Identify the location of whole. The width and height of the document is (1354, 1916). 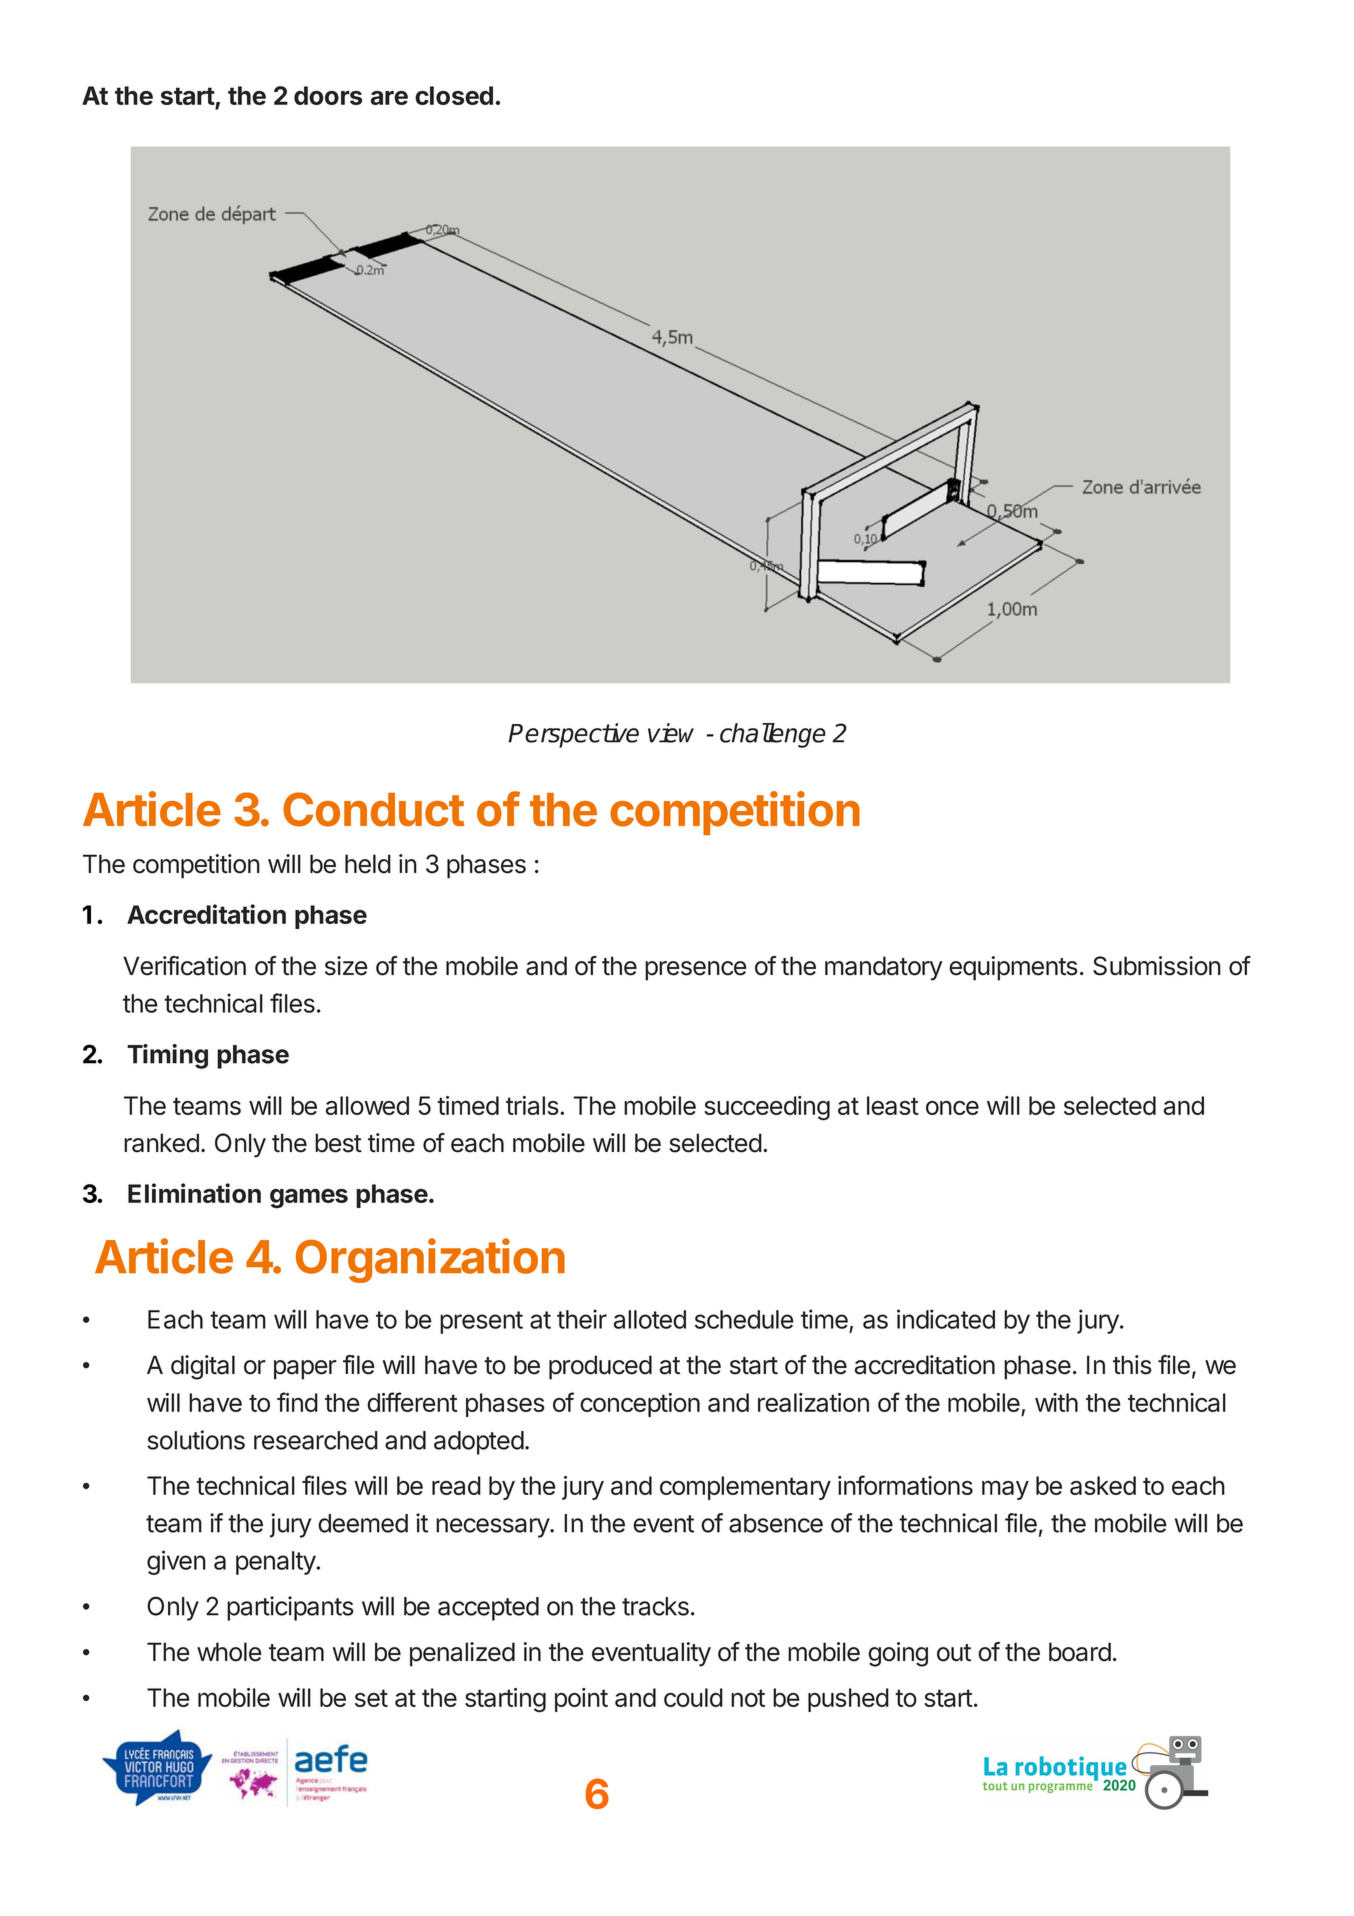
(229, 1652).
